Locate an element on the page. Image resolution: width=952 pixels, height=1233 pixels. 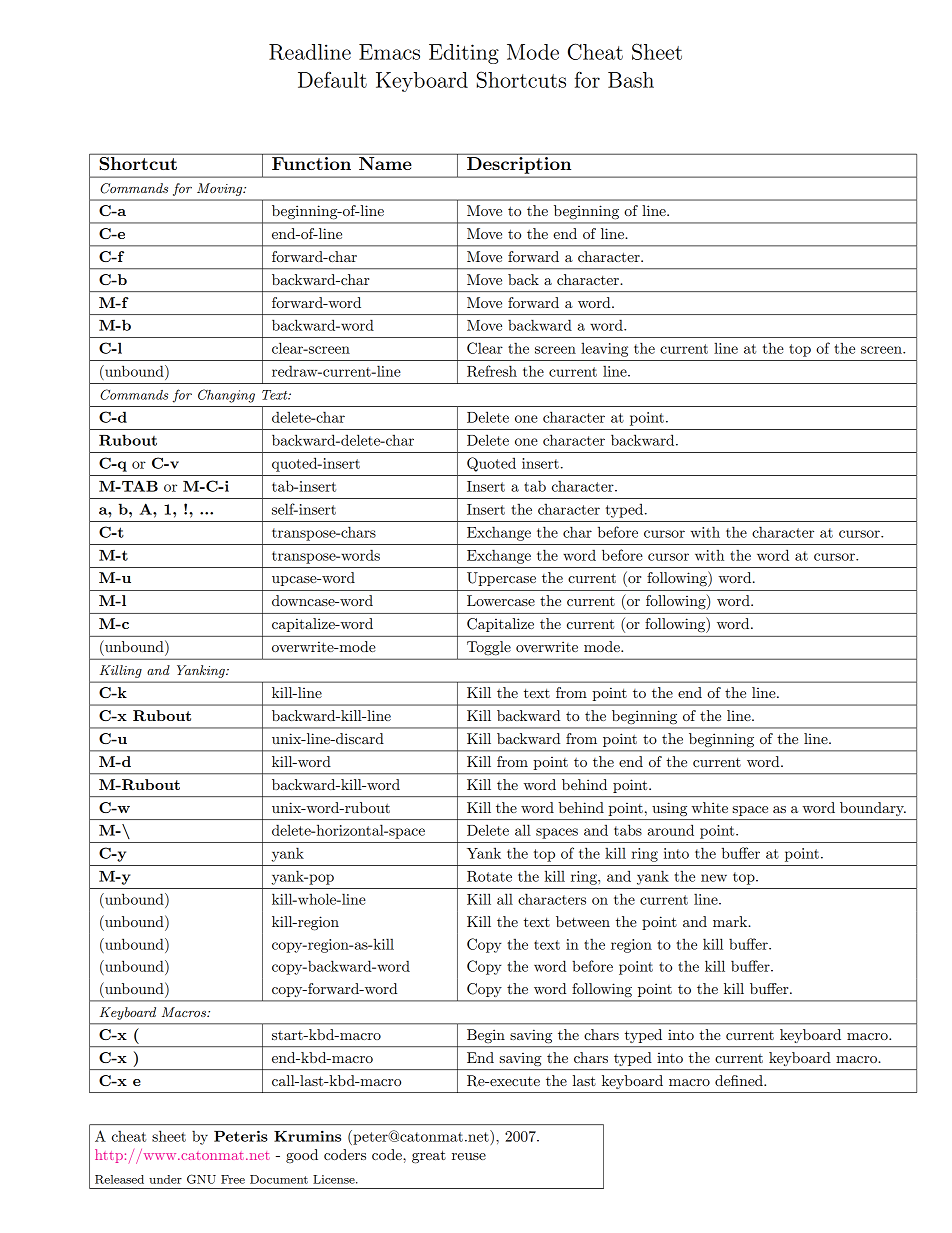
Editing is located at coordinates (464, 54).
